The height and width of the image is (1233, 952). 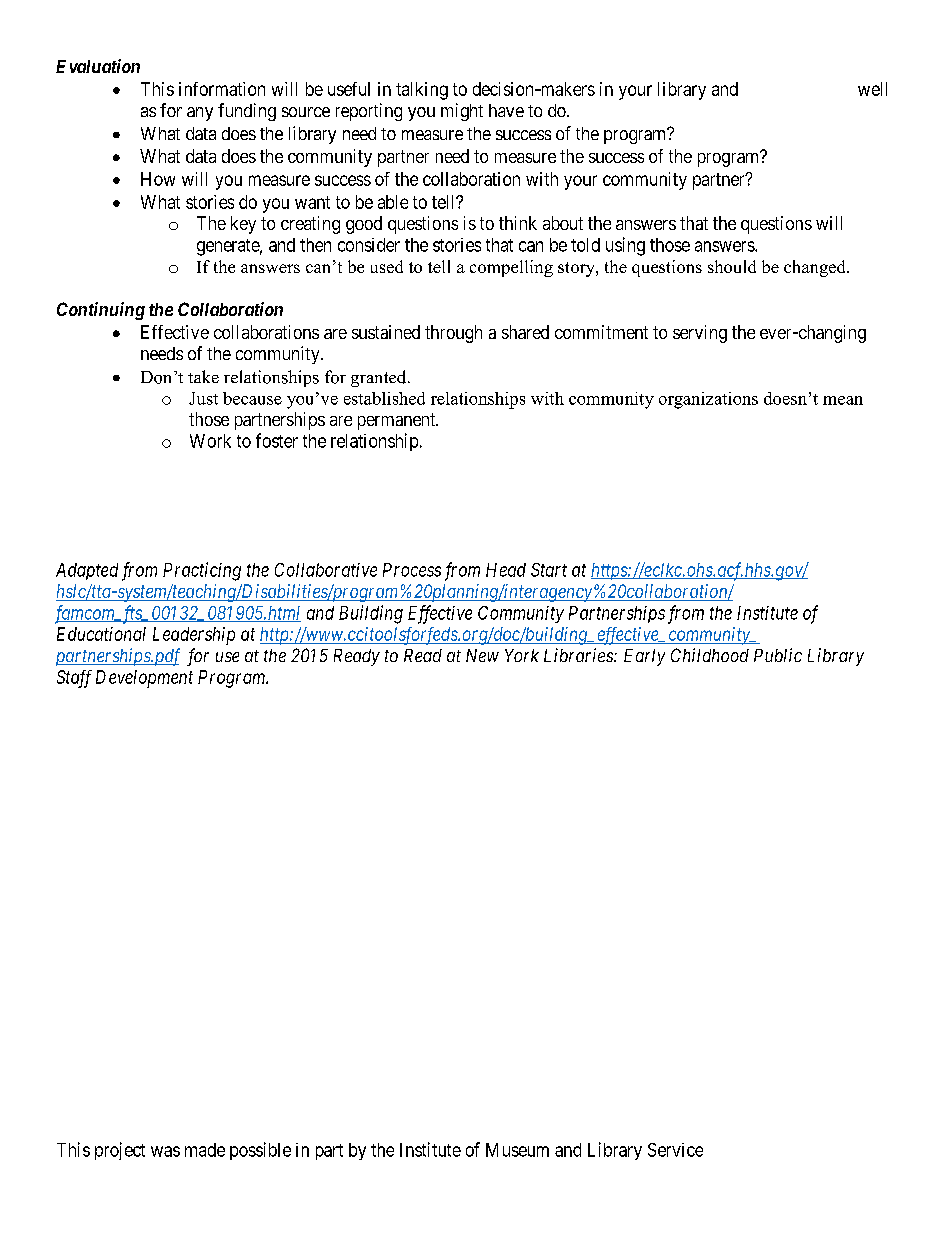 I want to click on Public, so click(x=778, y=655).
